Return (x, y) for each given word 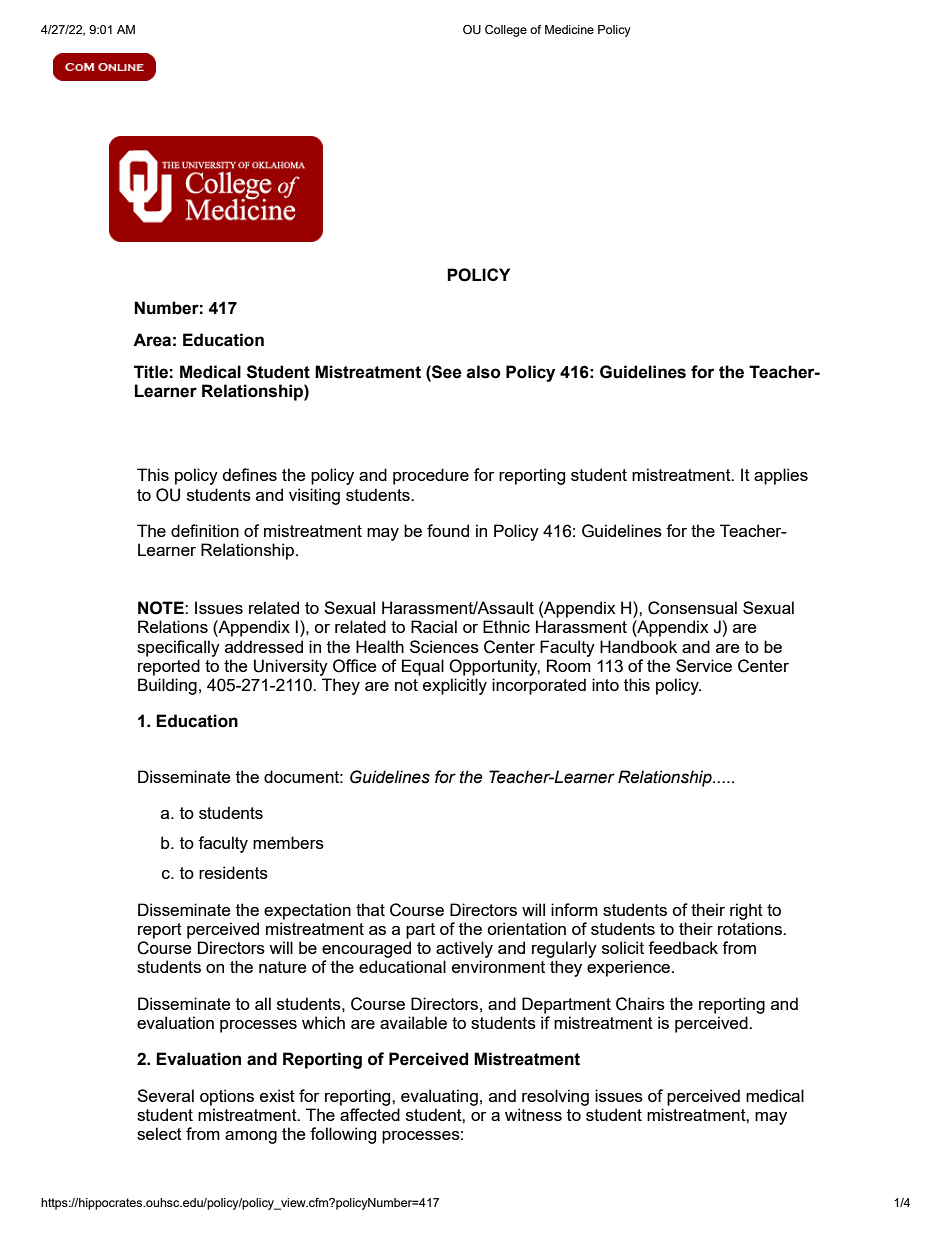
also (484, 372)
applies (781, 476)
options (227, 1097)
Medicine (569, 29)
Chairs (640, 1004)
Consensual (692, 608)
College (506, 31)
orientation (526, 928)
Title (151, 372)
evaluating (439, 1097)
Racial (434, 626)
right (746, 911)
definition (205, 530)
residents (233, 872)
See (446, 372)
